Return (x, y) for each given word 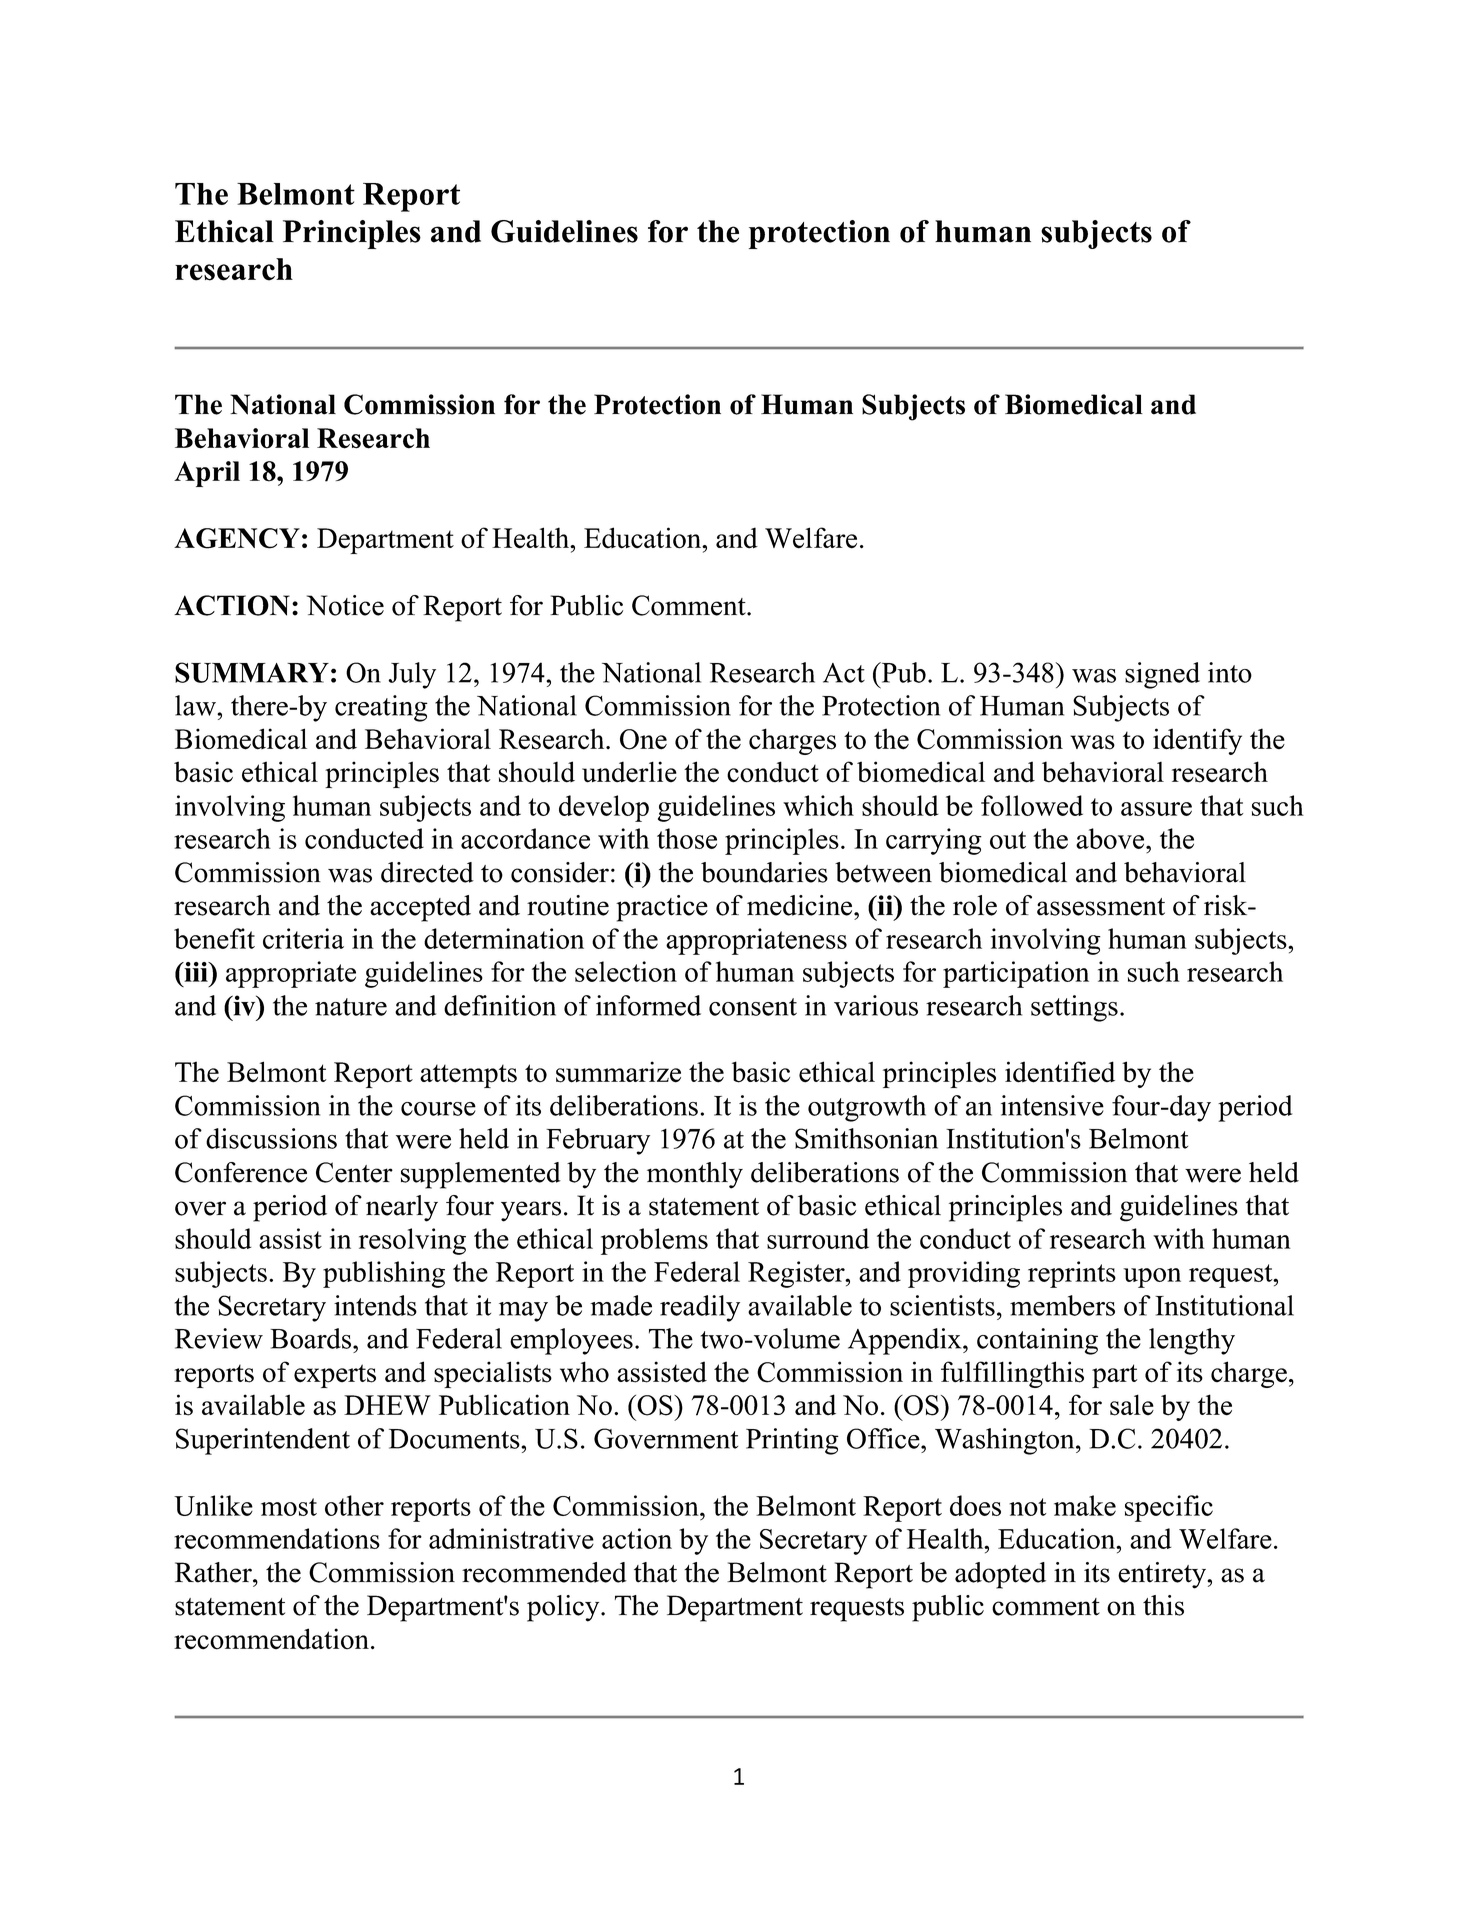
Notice (345, 605)
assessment (1101, 907)
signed (1162, 675)
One (643, 739)
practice (662, 908)
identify (1197, 741)
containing (1037, 1341)
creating (381, 708)
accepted (420, 908)
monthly (695, 1175)
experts (335, 1376)
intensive (1052, 1105)
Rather (214, 1572)
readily (700, 1308)
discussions (271, 1138)
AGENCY (237, 538)
